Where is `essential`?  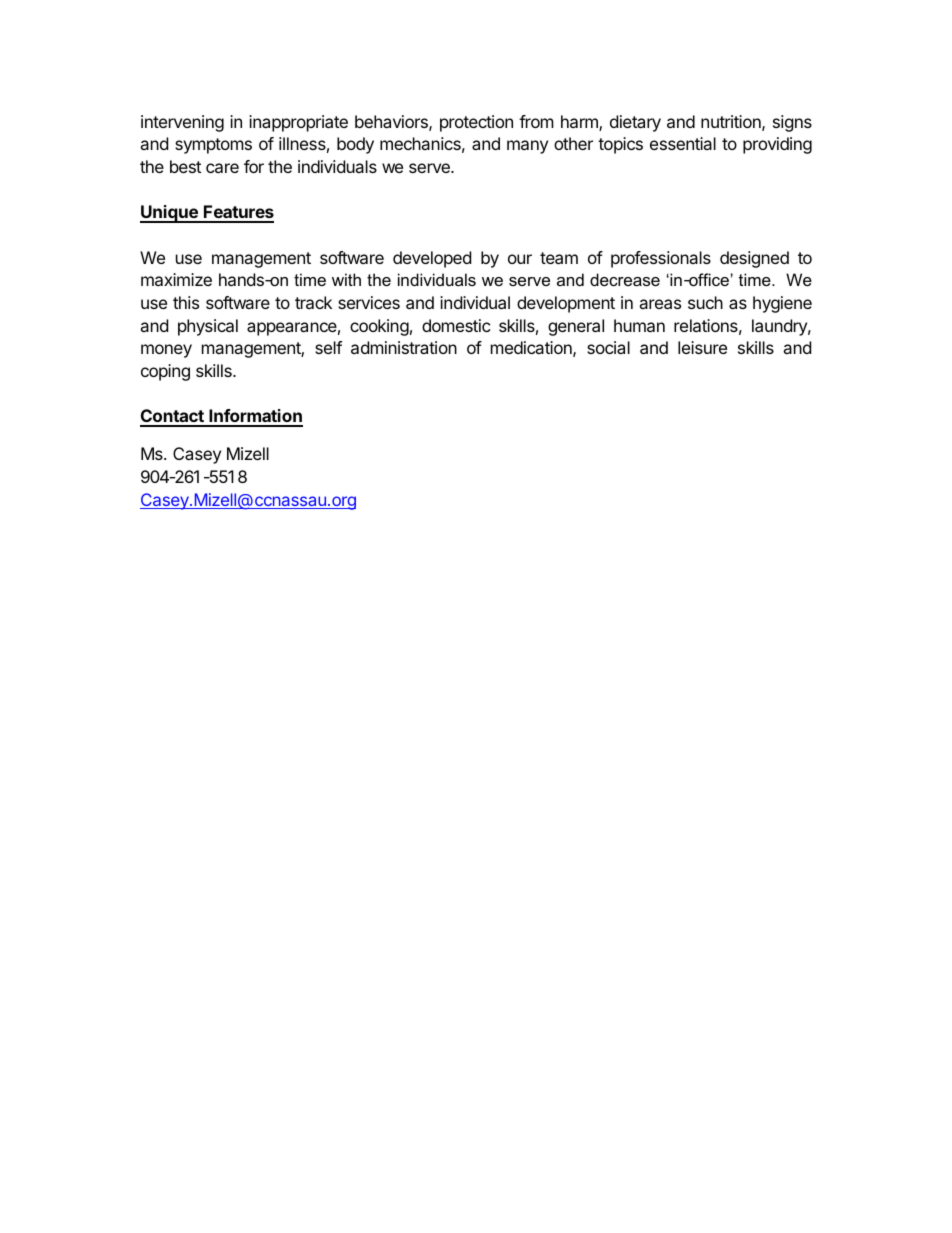
essential is located at coordinates (683, 143).
